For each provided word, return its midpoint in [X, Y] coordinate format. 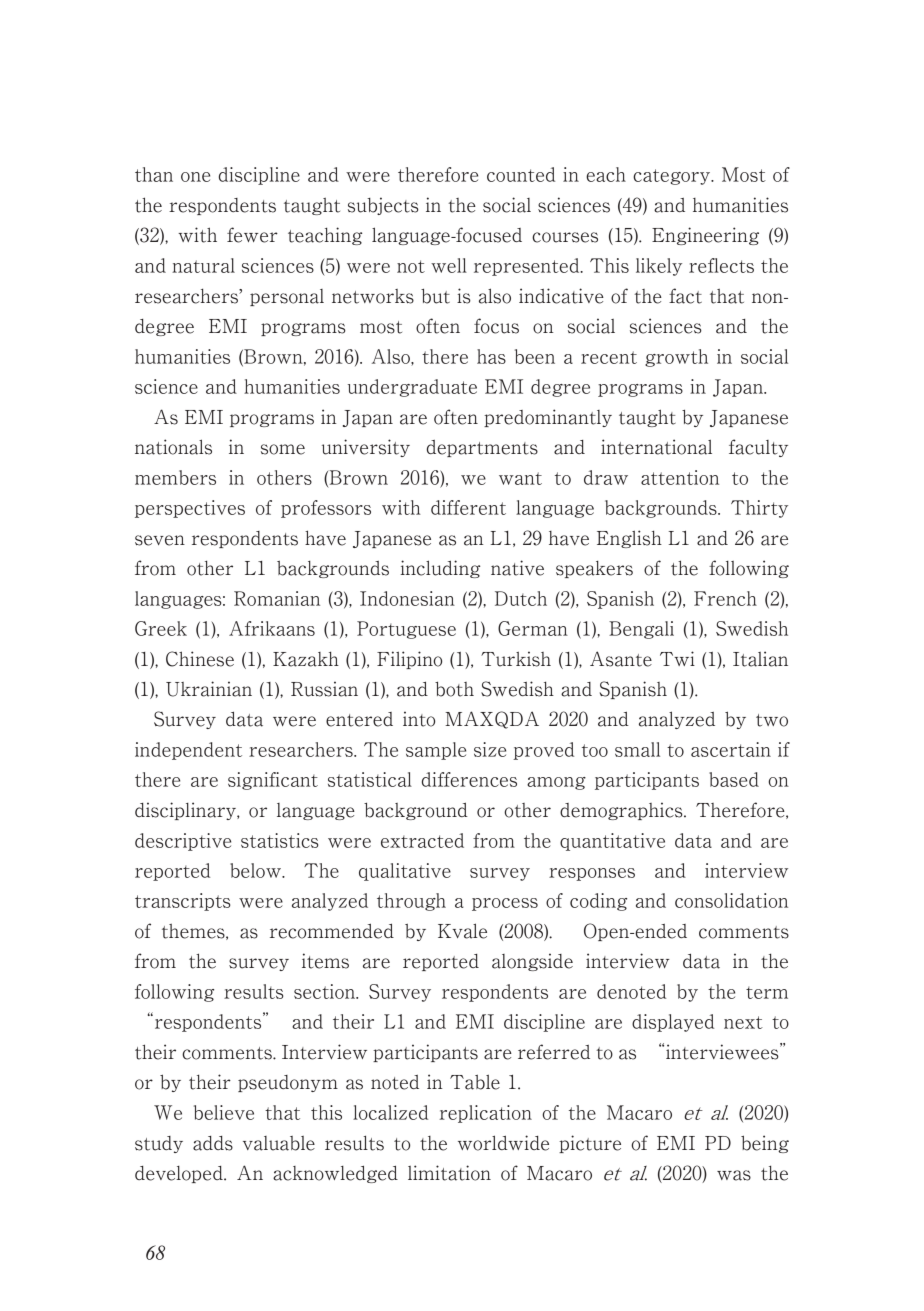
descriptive [183, 842]
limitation [449, 1173]
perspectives [190, 509]
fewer [252, 235]
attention [680, 477]
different [468, 507]
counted [521, 174]
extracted [422, 840]
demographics [622, 811]
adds [213, 1143]
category [673, 177]
